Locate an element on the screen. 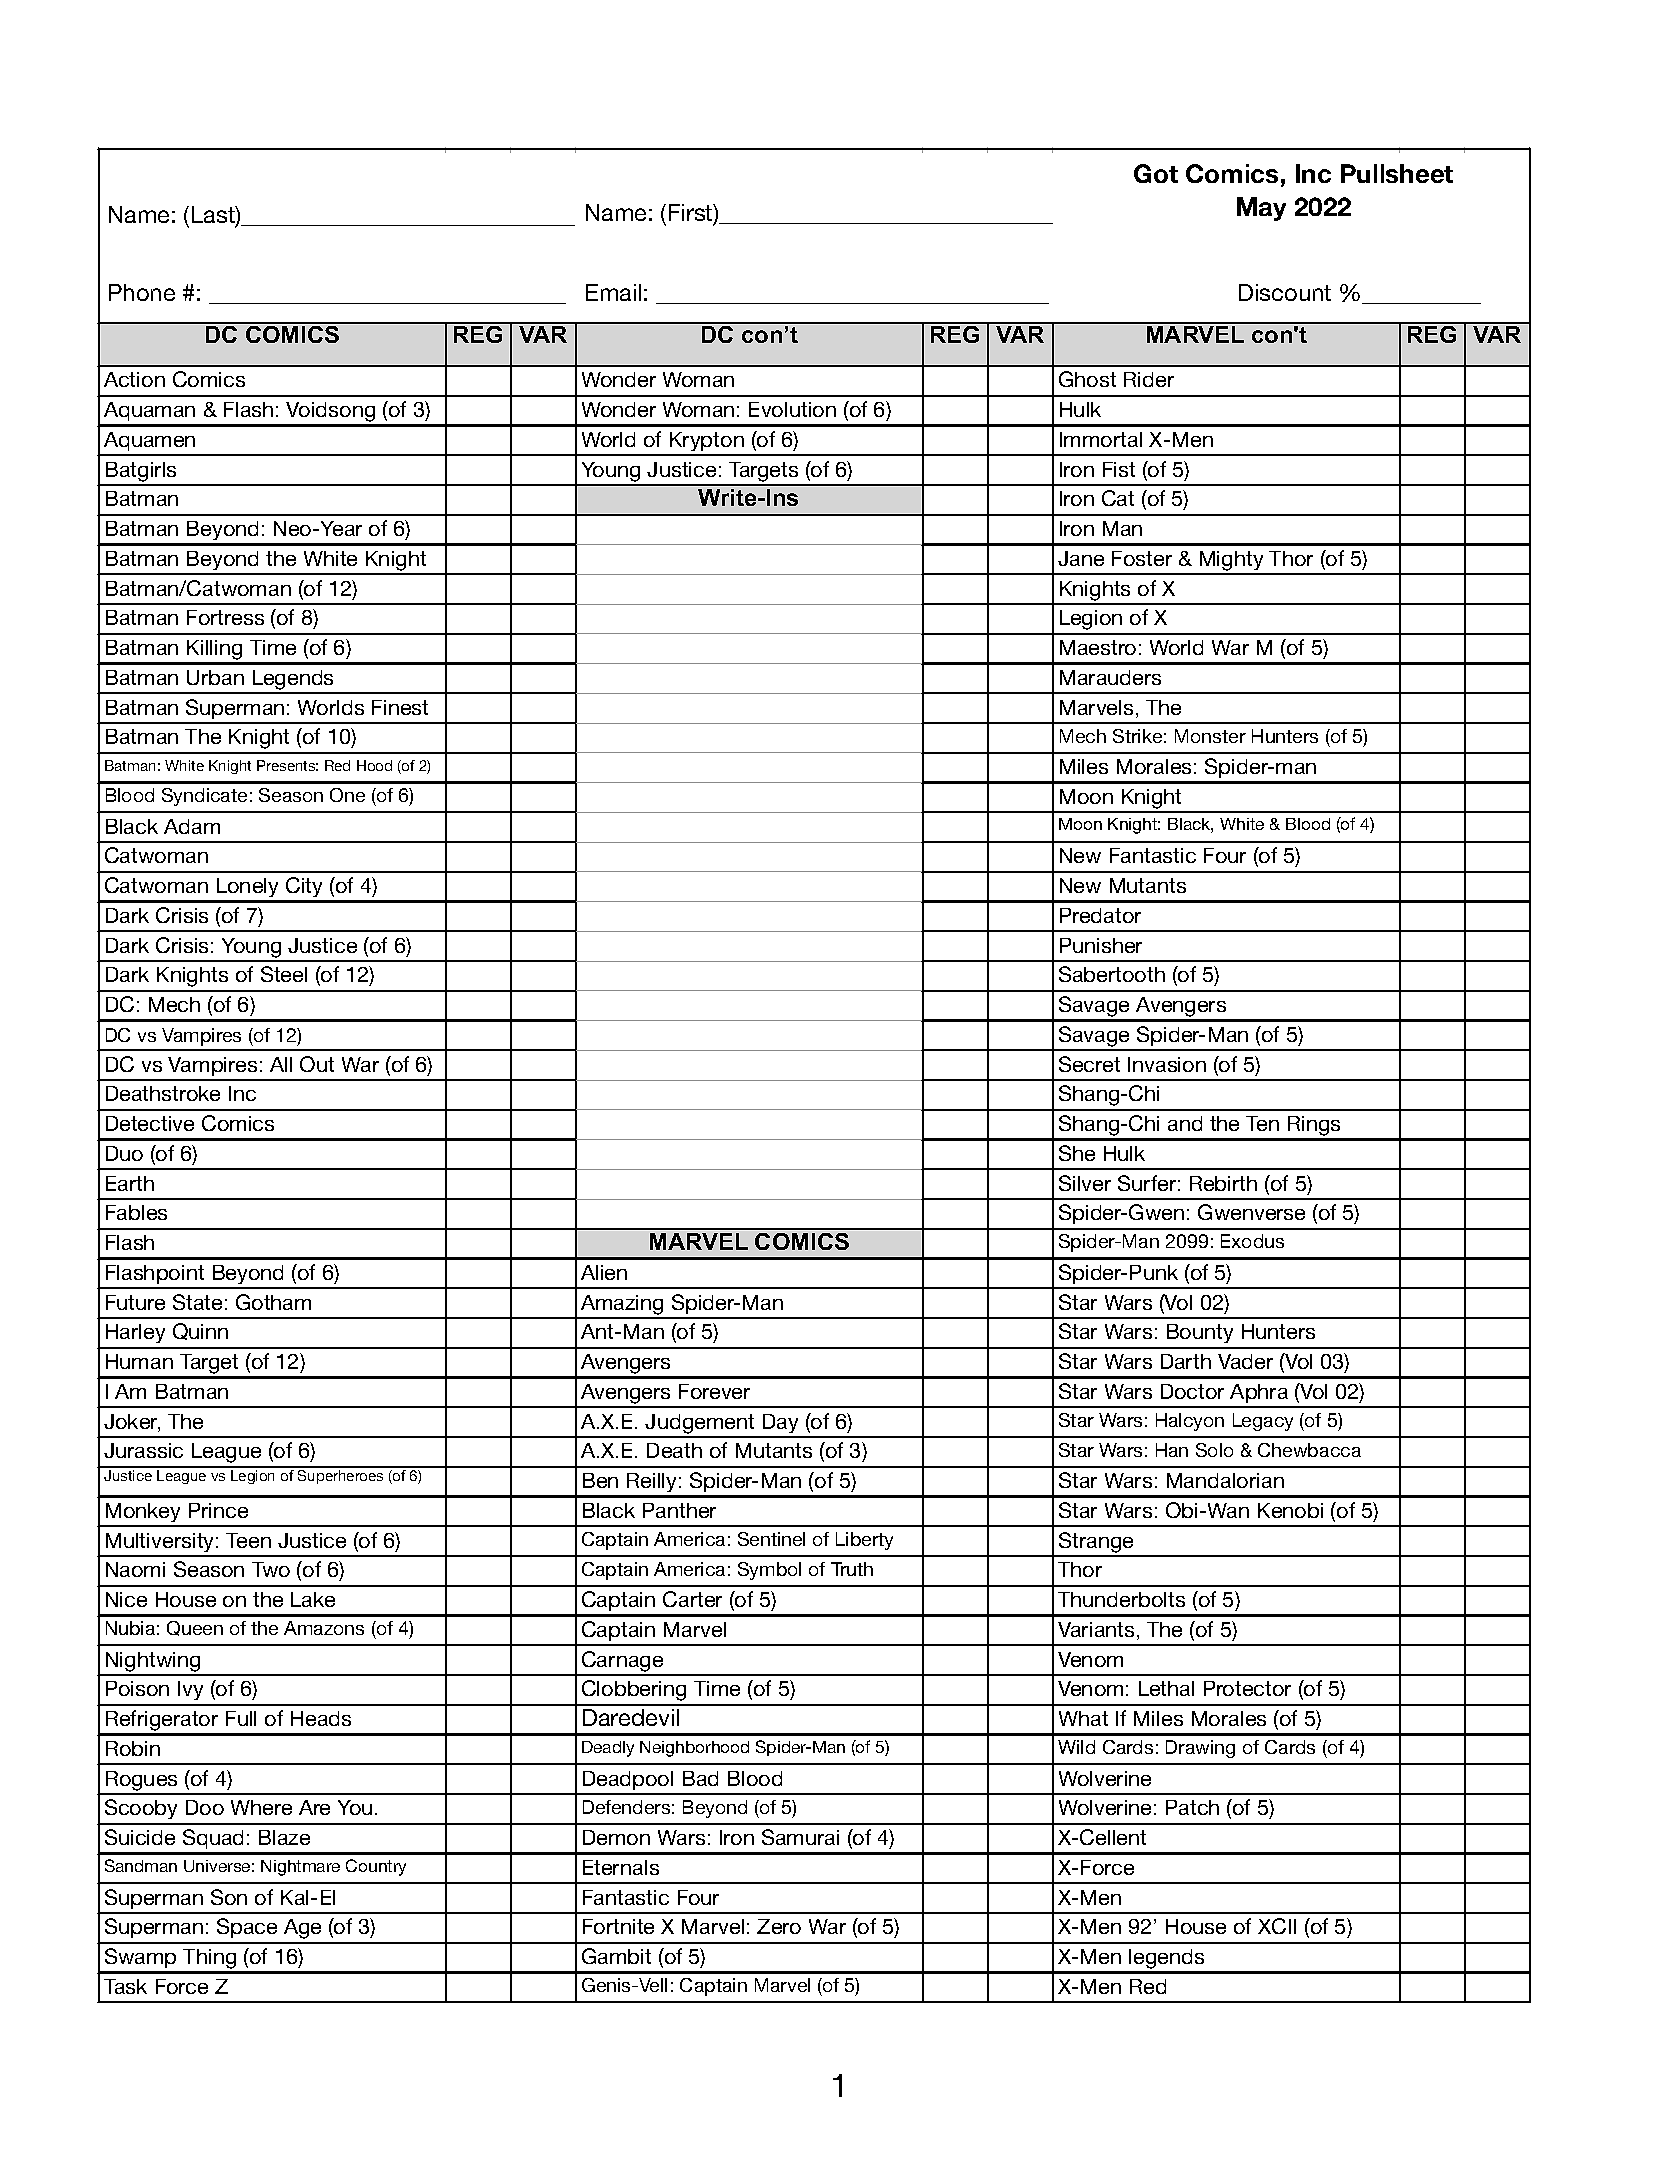 Image resolution: width=1680 pixels, height=2174 pixels. Zero is located at coordinates (779, 1926).
